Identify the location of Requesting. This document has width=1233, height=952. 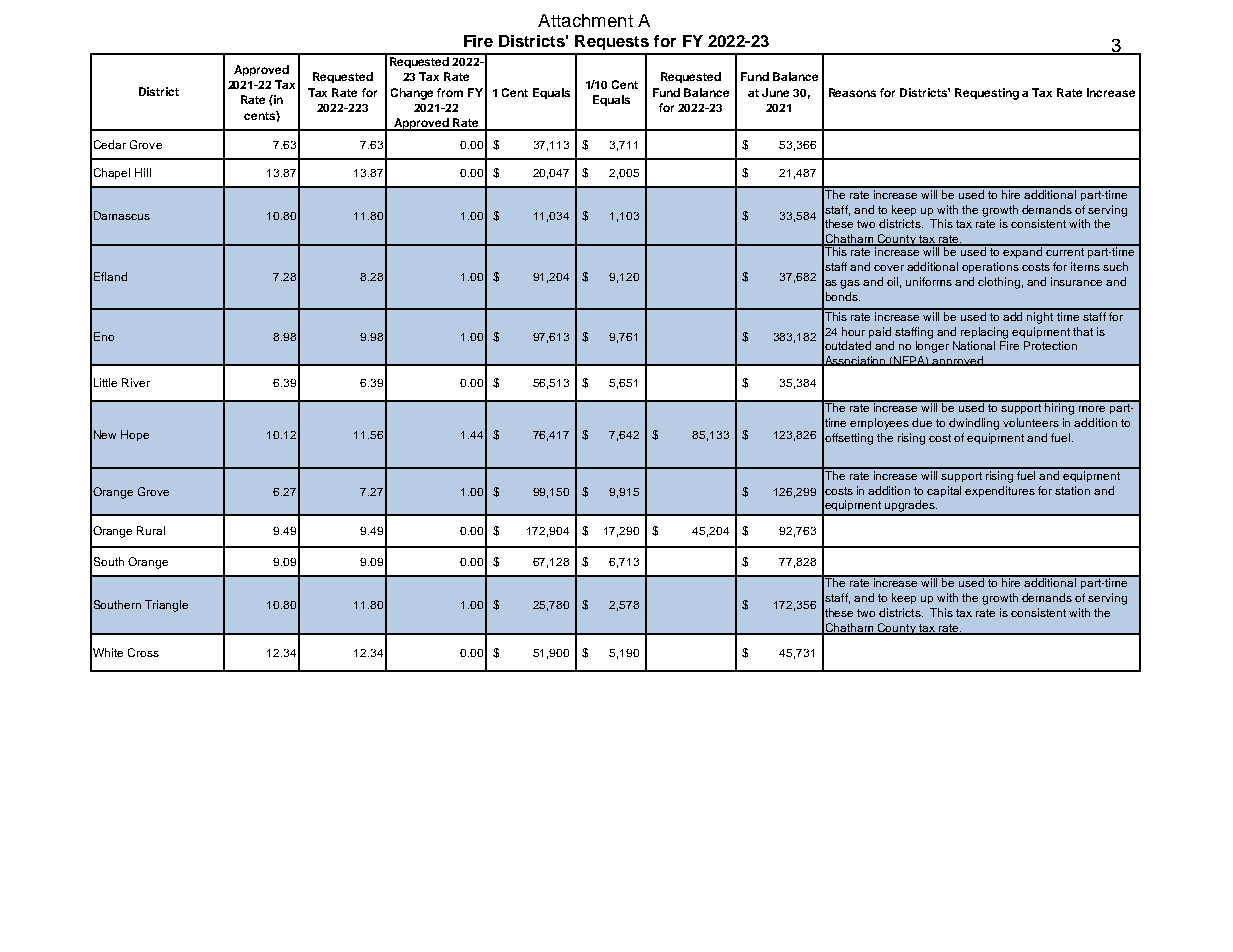
(987, 94).
